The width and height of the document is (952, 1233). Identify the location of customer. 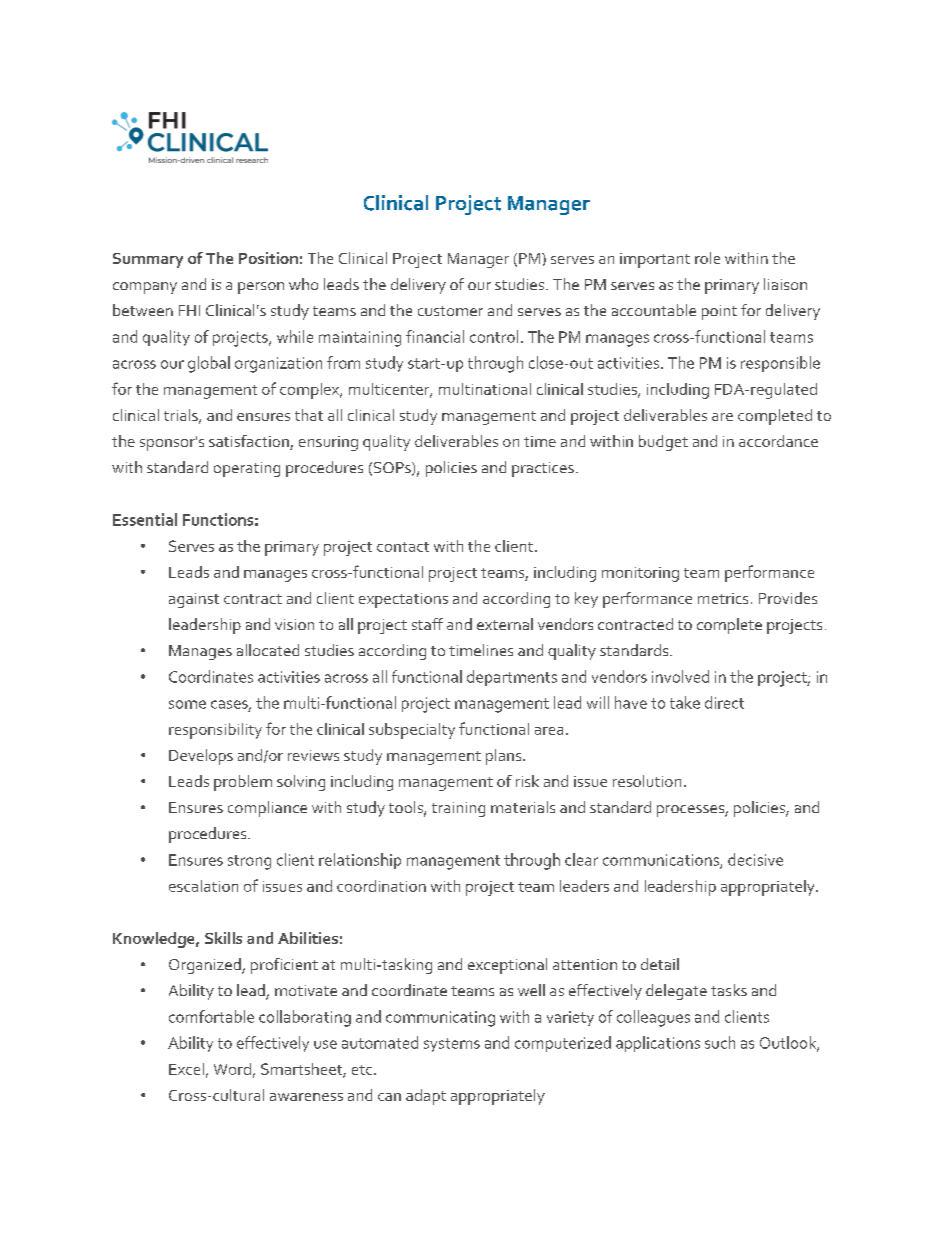
(450, 311).
